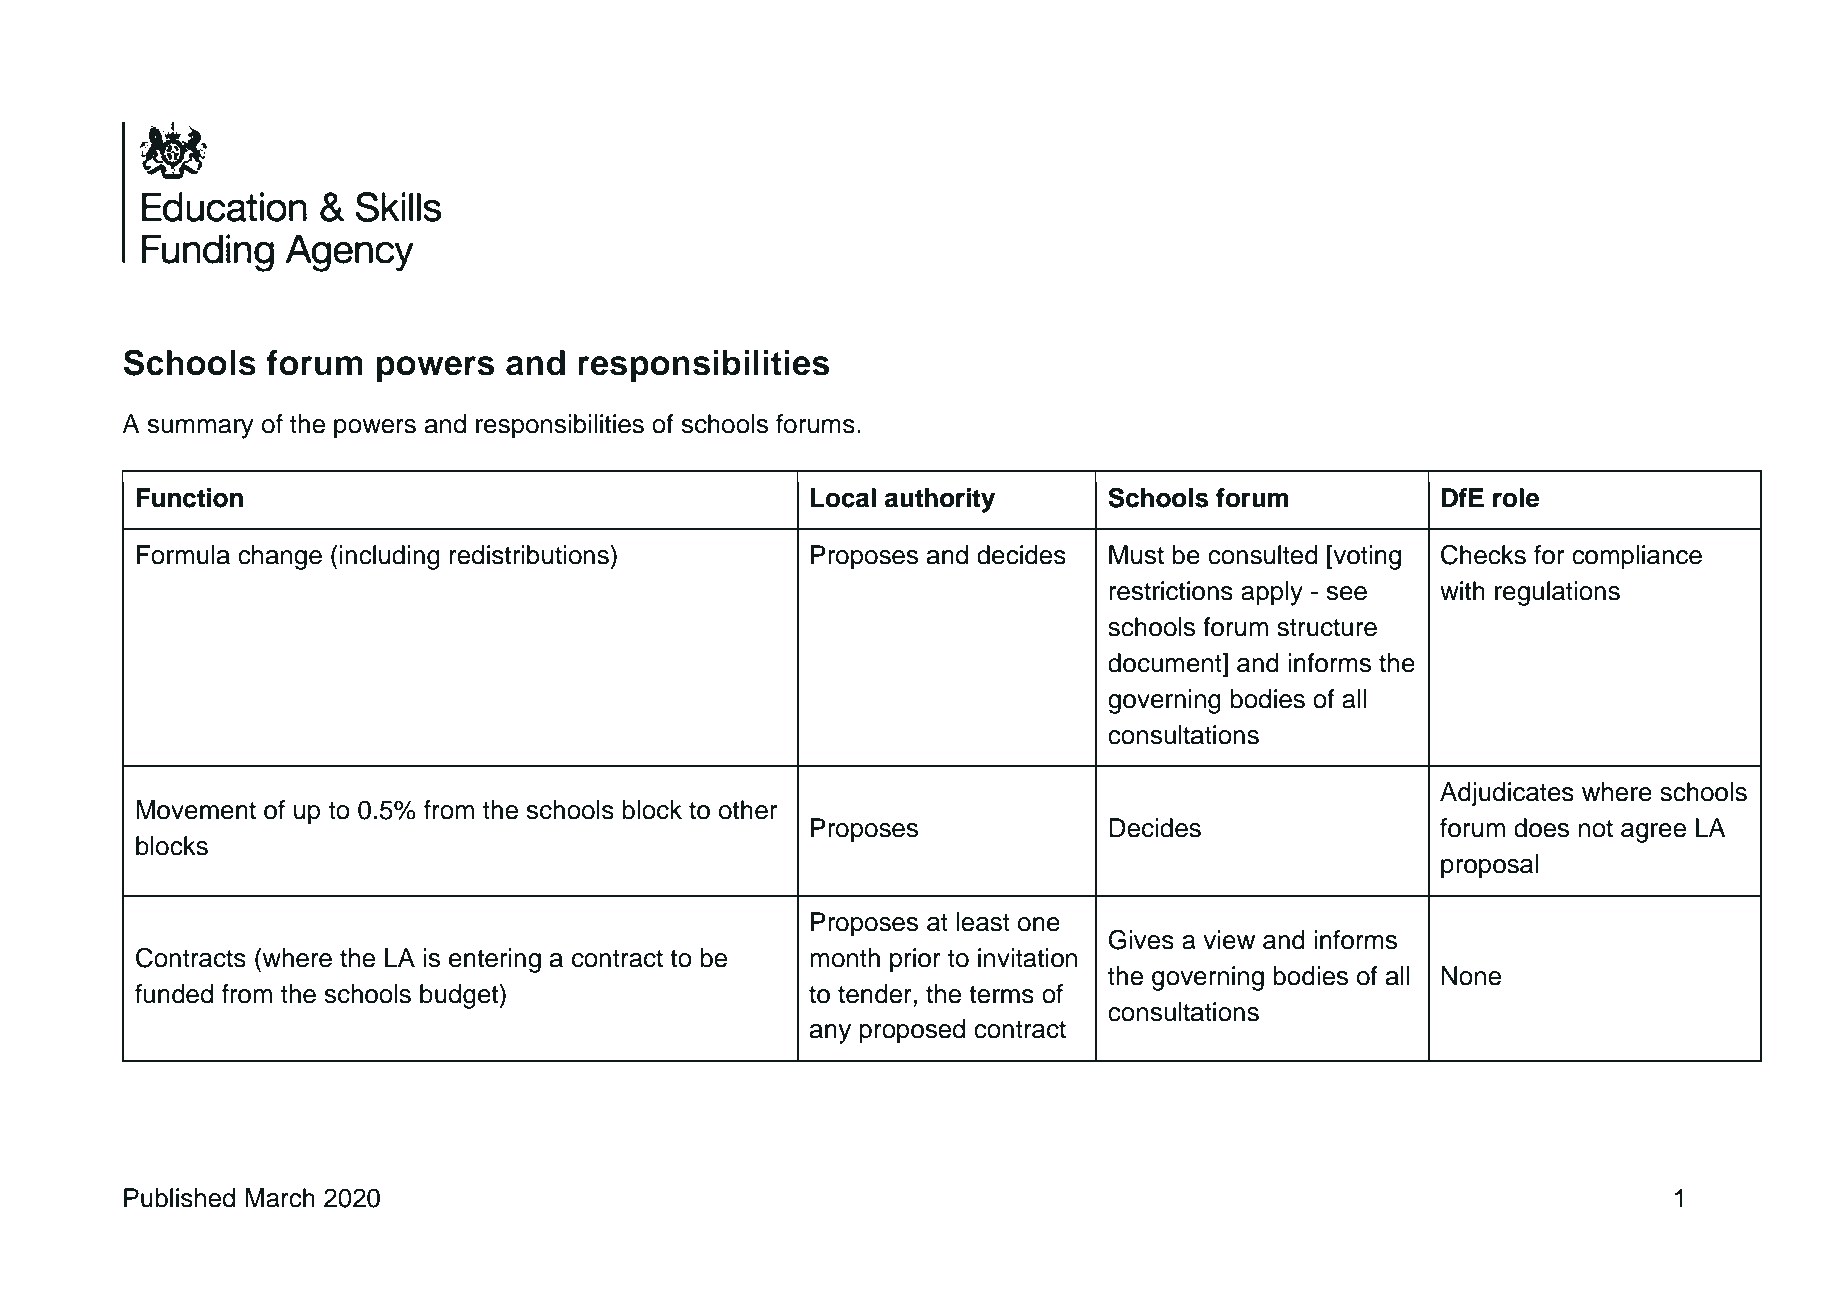  What do you see at coordinates (830, 1034) in the screenshot?
I see `any` at bounding box center [830, 1034].
